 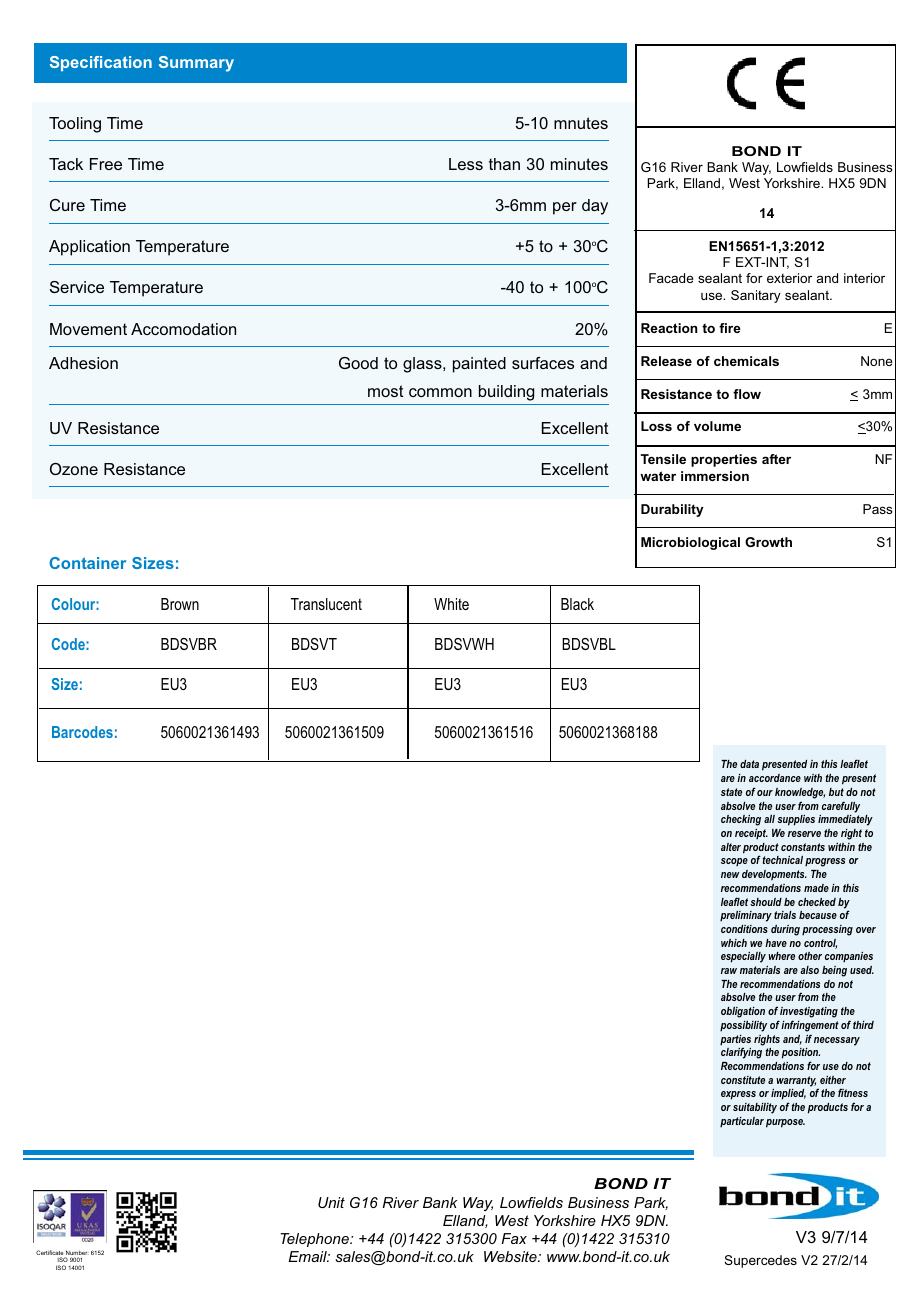 I want to click on Fax, so click(x=514, y=1238).
